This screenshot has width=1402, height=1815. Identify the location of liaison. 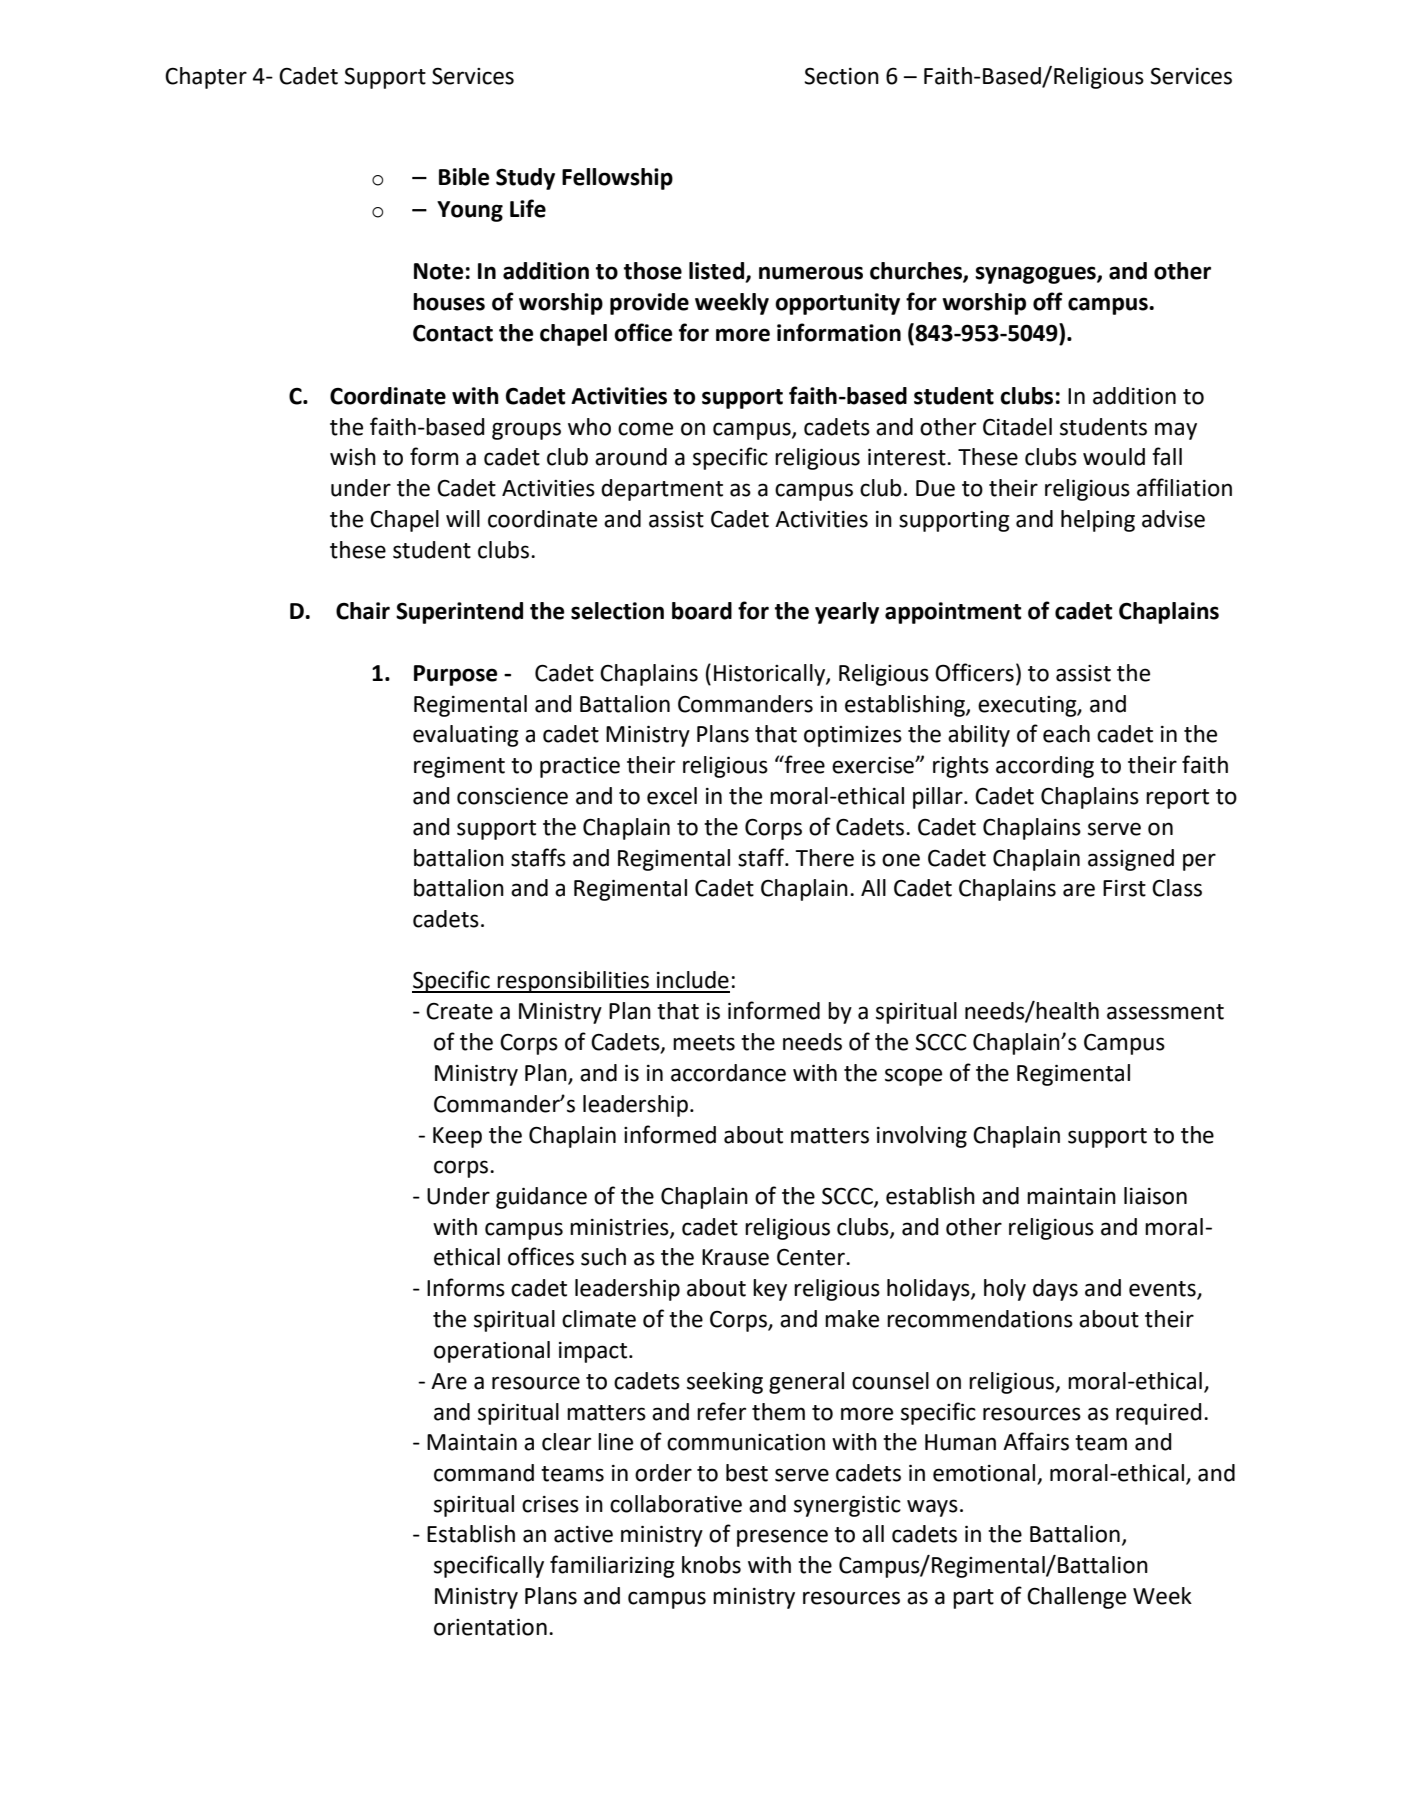
(1155, 1196).
